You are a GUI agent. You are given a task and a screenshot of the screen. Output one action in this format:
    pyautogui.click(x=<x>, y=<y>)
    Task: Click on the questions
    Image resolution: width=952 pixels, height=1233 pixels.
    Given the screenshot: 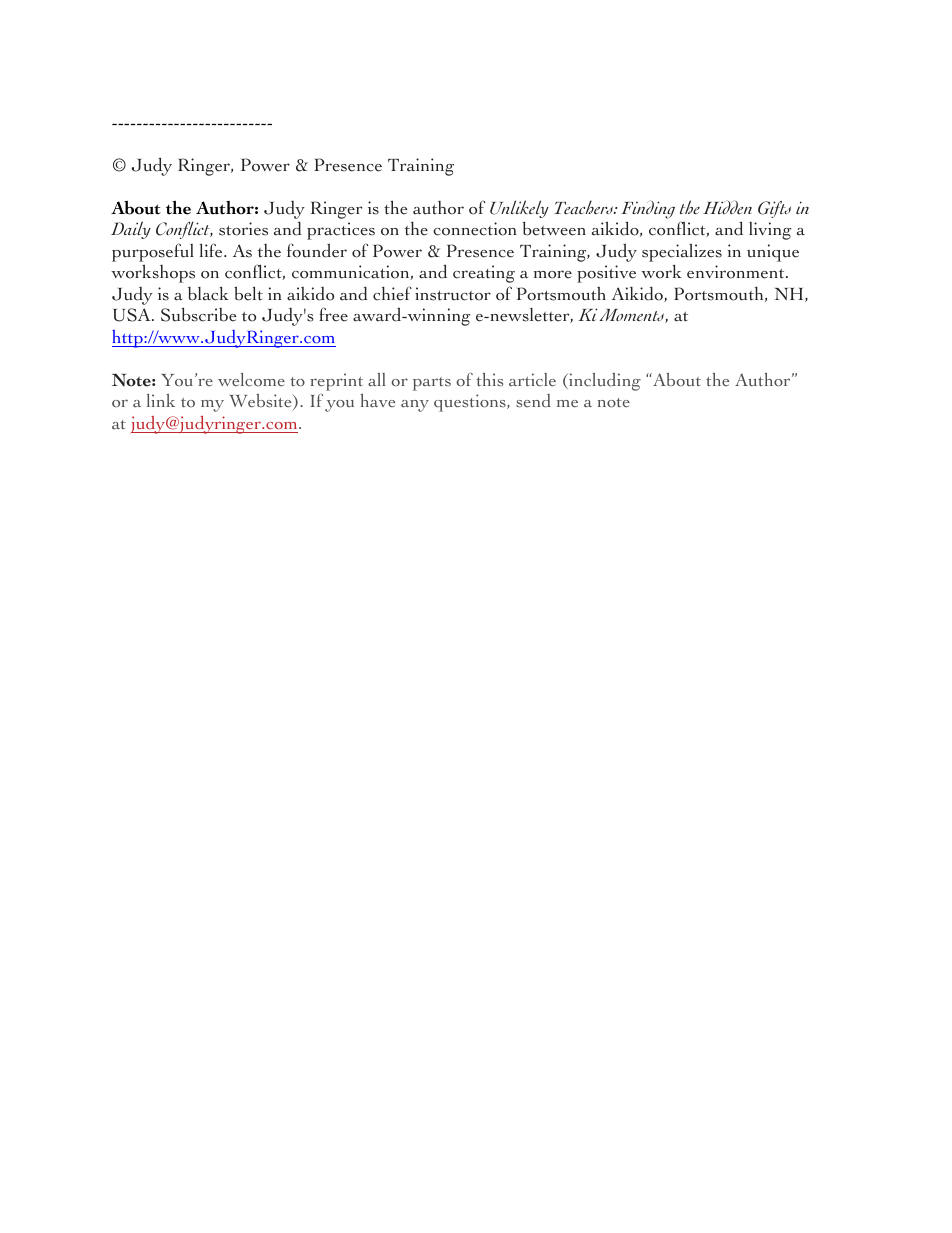 What is the action you would take?
    pyautogui.click(x=471, y=403)
